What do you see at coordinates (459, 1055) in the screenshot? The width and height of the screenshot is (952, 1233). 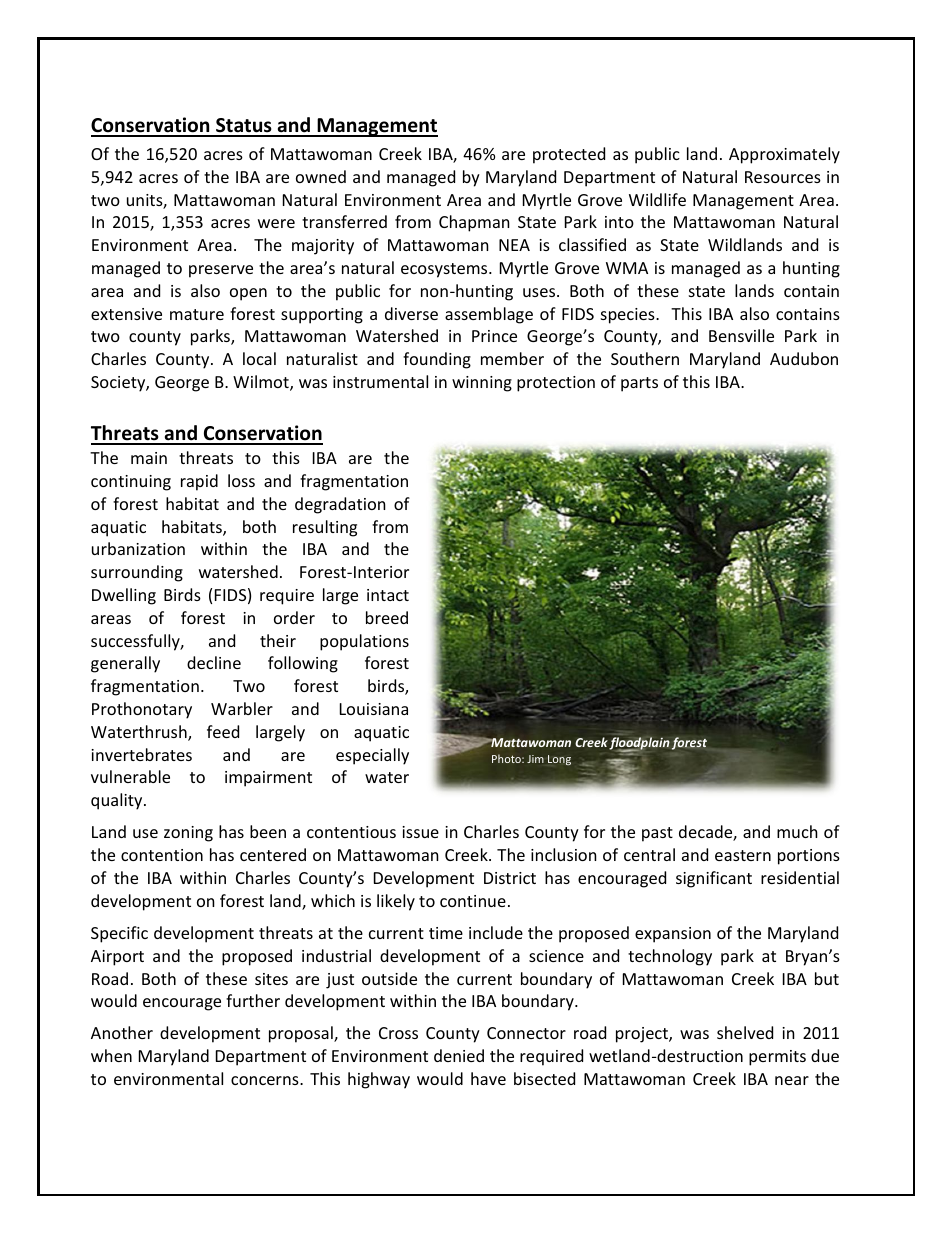 I see `denied` at bounding box center [459, 1055].
